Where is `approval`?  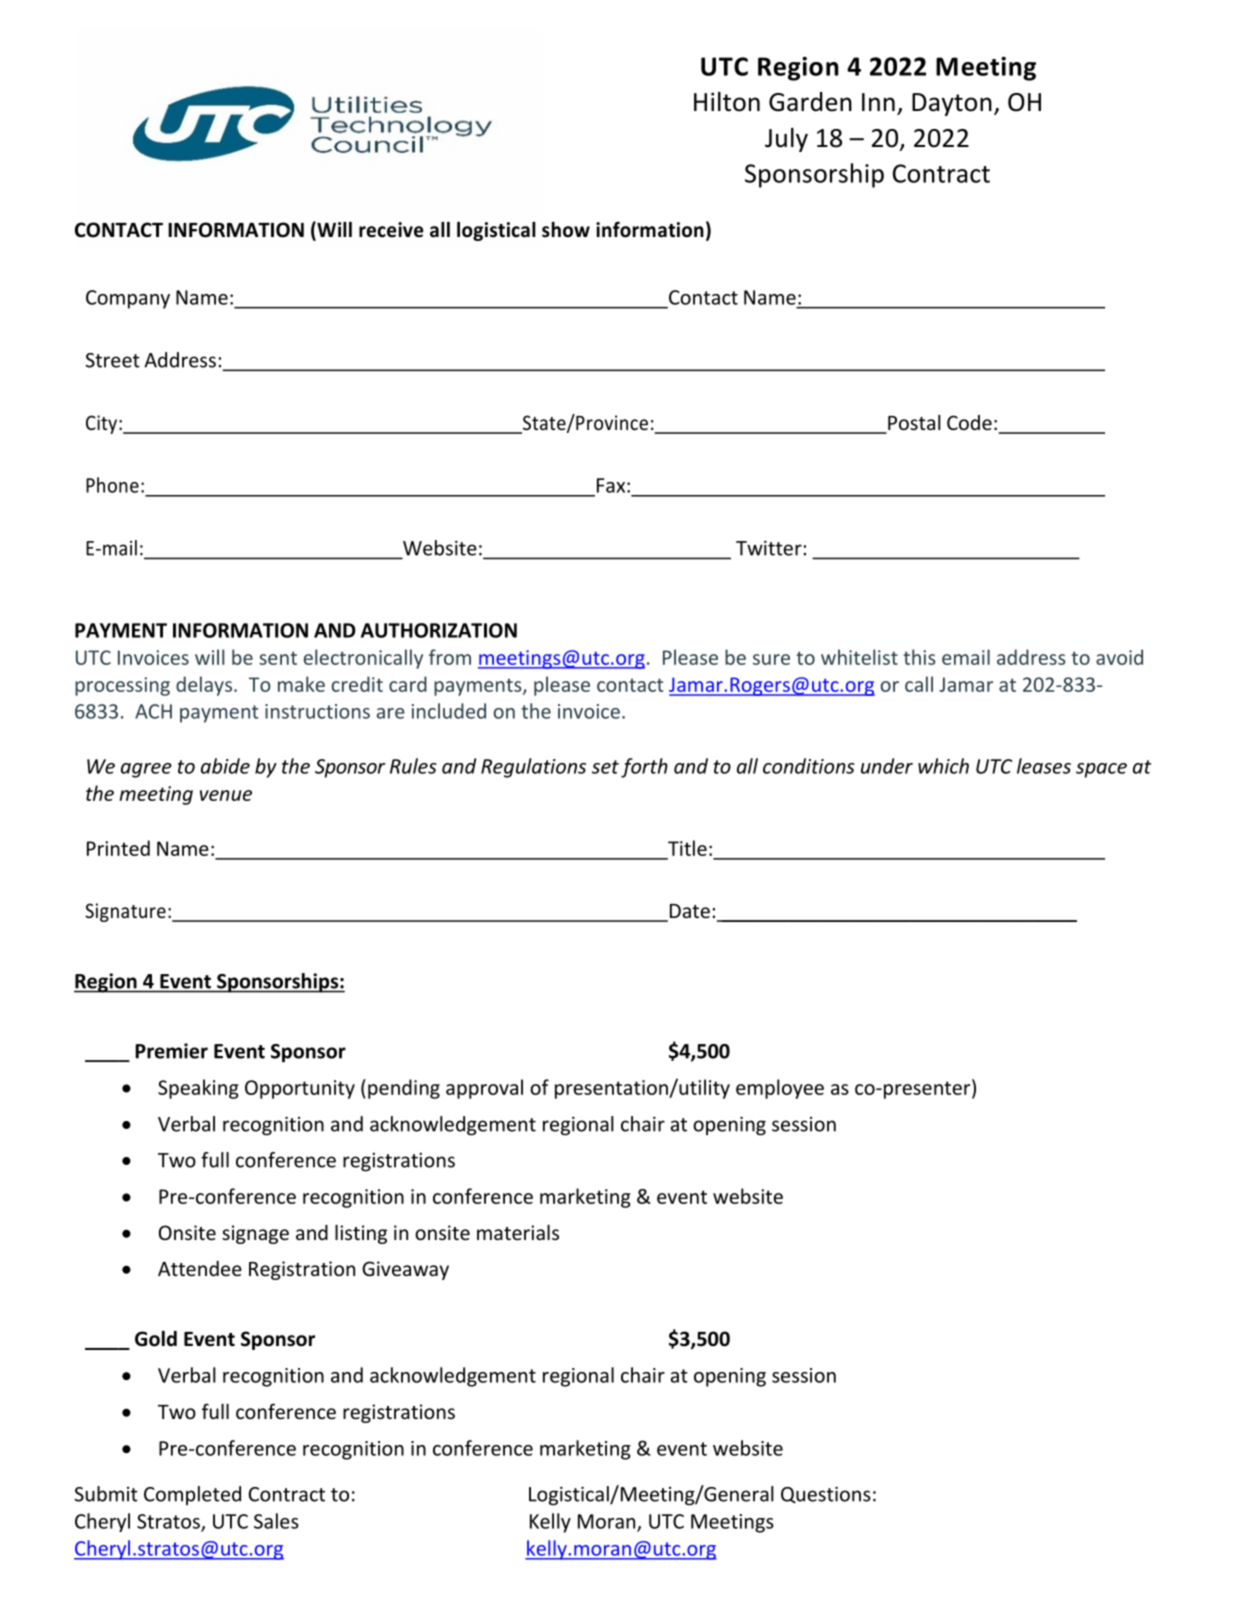
approval is located at coordinates (484, 1089).
